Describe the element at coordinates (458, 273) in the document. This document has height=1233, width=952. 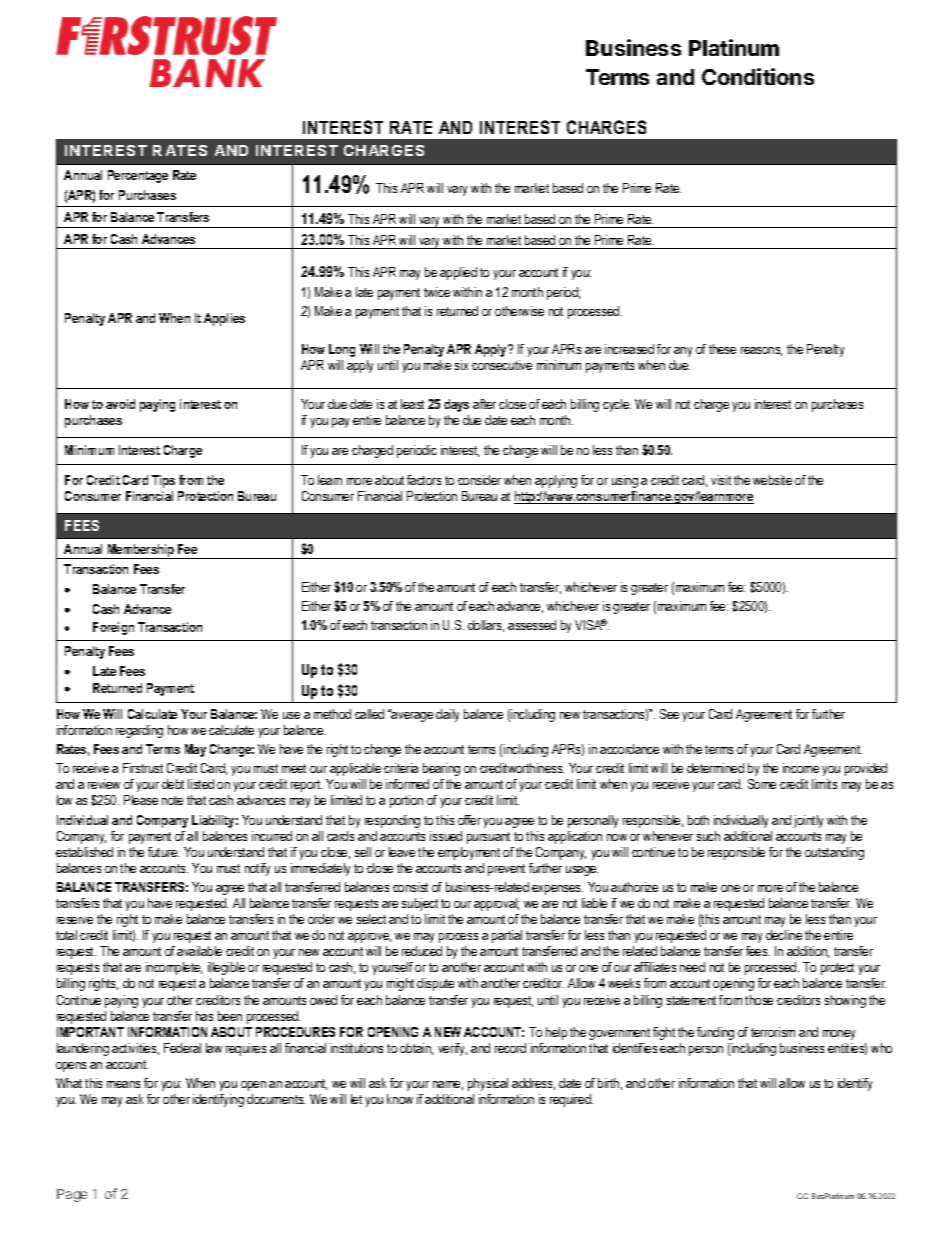
I see `applied` at that location.
